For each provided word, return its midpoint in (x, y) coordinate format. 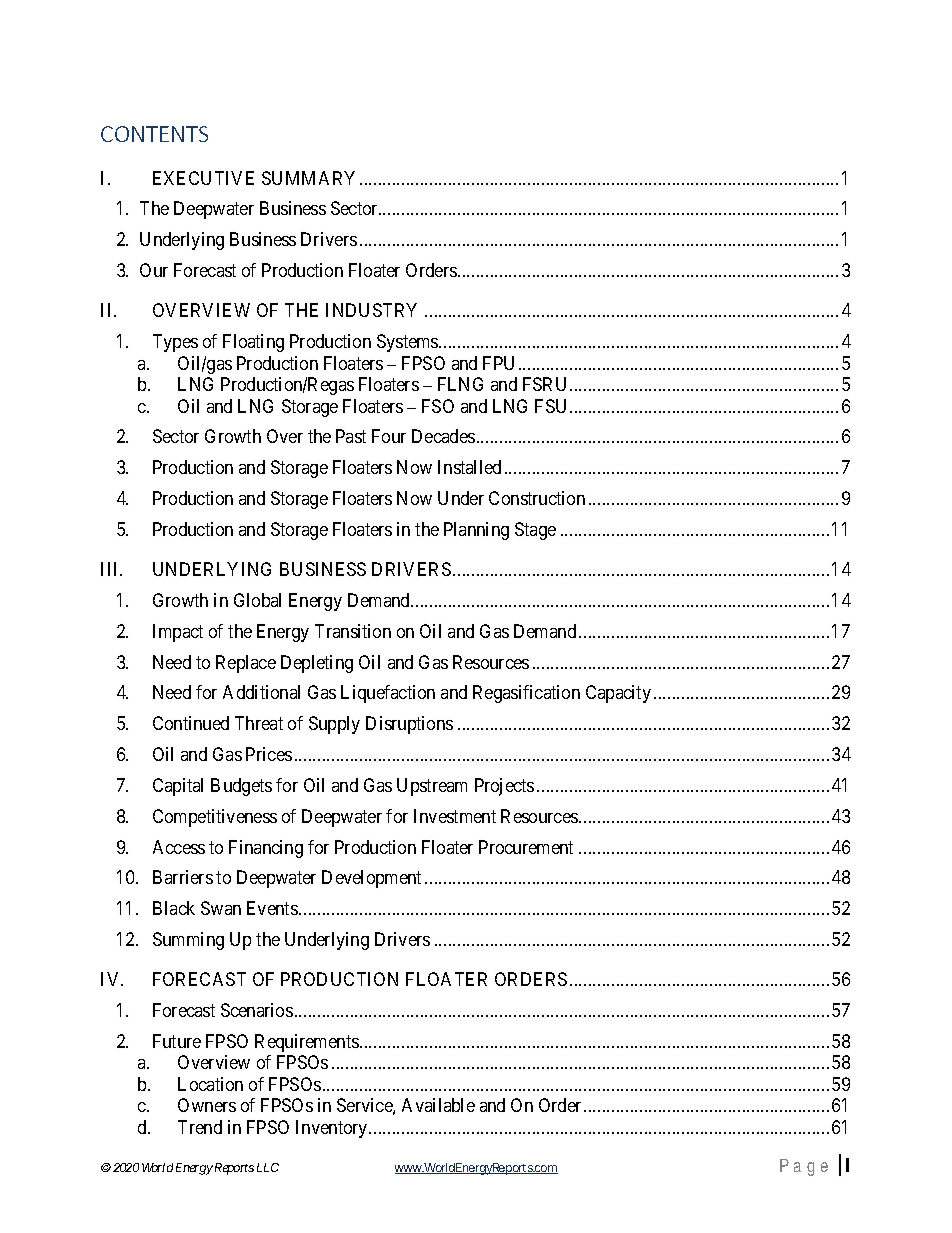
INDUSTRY (371, 310)
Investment (455, 816)
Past (351, 436)
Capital (178, 787)
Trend (200, 1127)
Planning (476, 531)
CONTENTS (154, 134)
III (111, 569)
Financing (266, 849)
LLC (268, 1167)
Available (438, 1105)
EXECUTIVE (203, 178)
